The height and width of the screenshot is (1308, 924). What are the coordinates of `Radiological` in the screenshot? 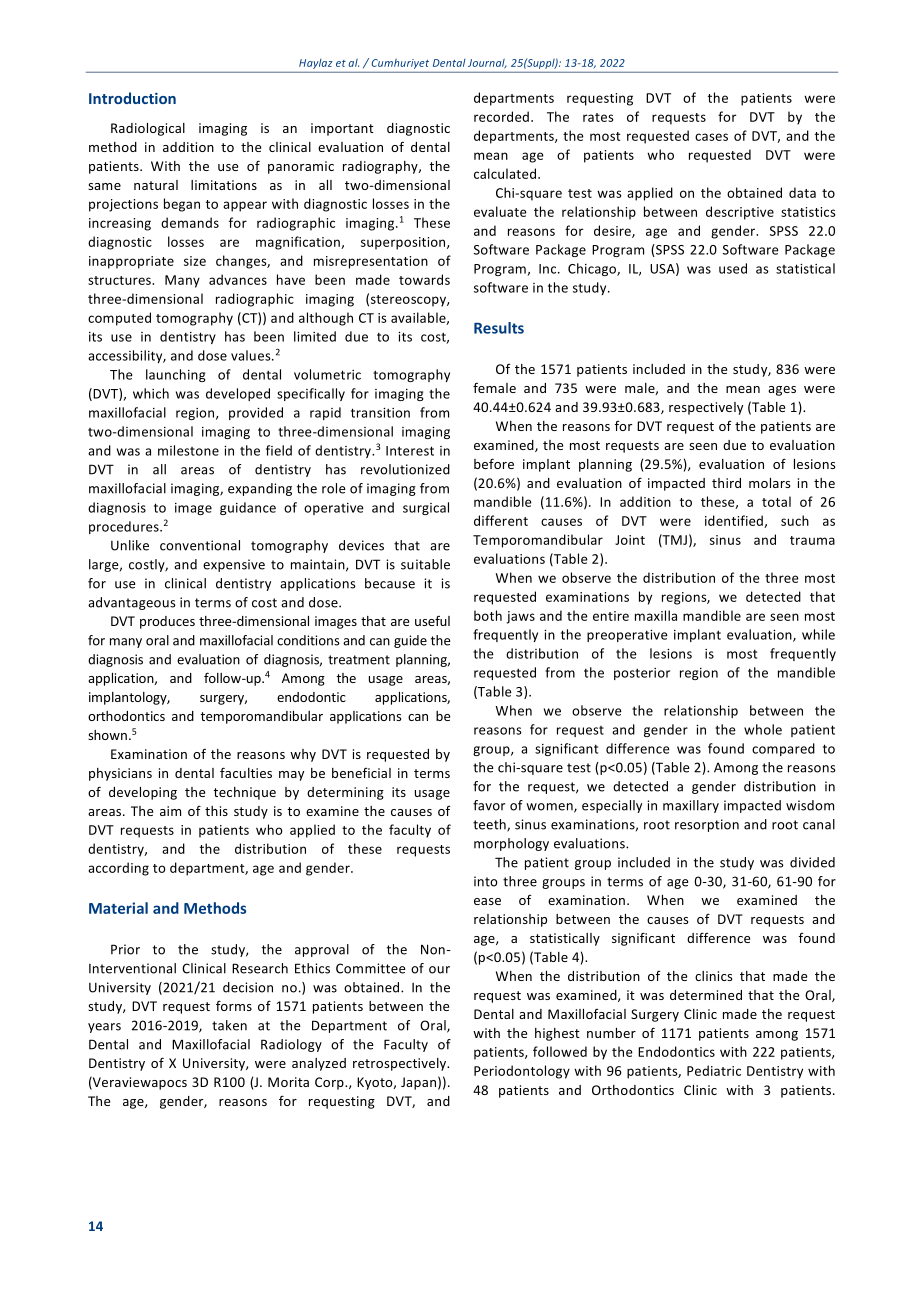 It's located at (148, 129).
